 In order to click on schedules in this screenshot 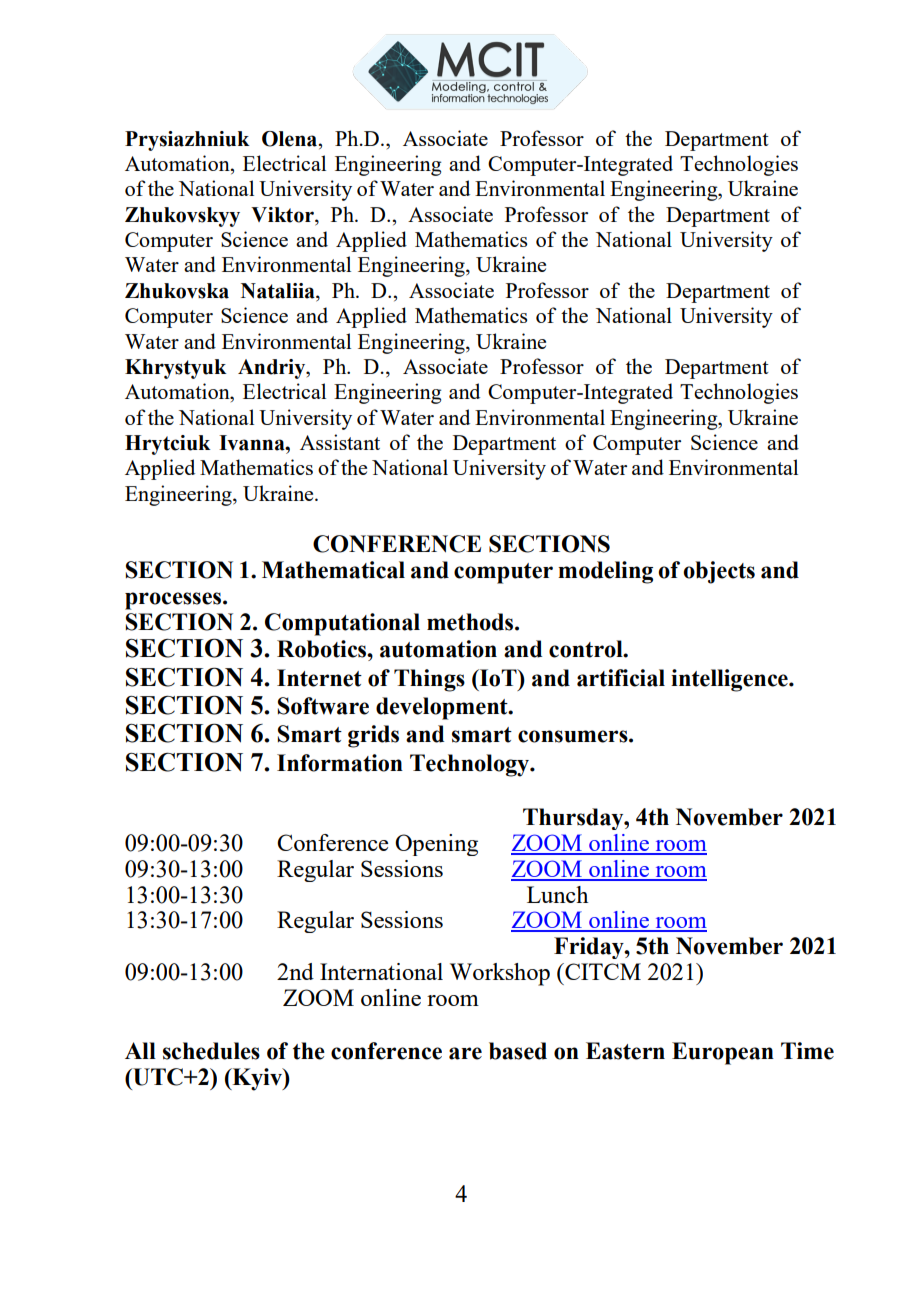, I will do `click(211, 1051)`.
